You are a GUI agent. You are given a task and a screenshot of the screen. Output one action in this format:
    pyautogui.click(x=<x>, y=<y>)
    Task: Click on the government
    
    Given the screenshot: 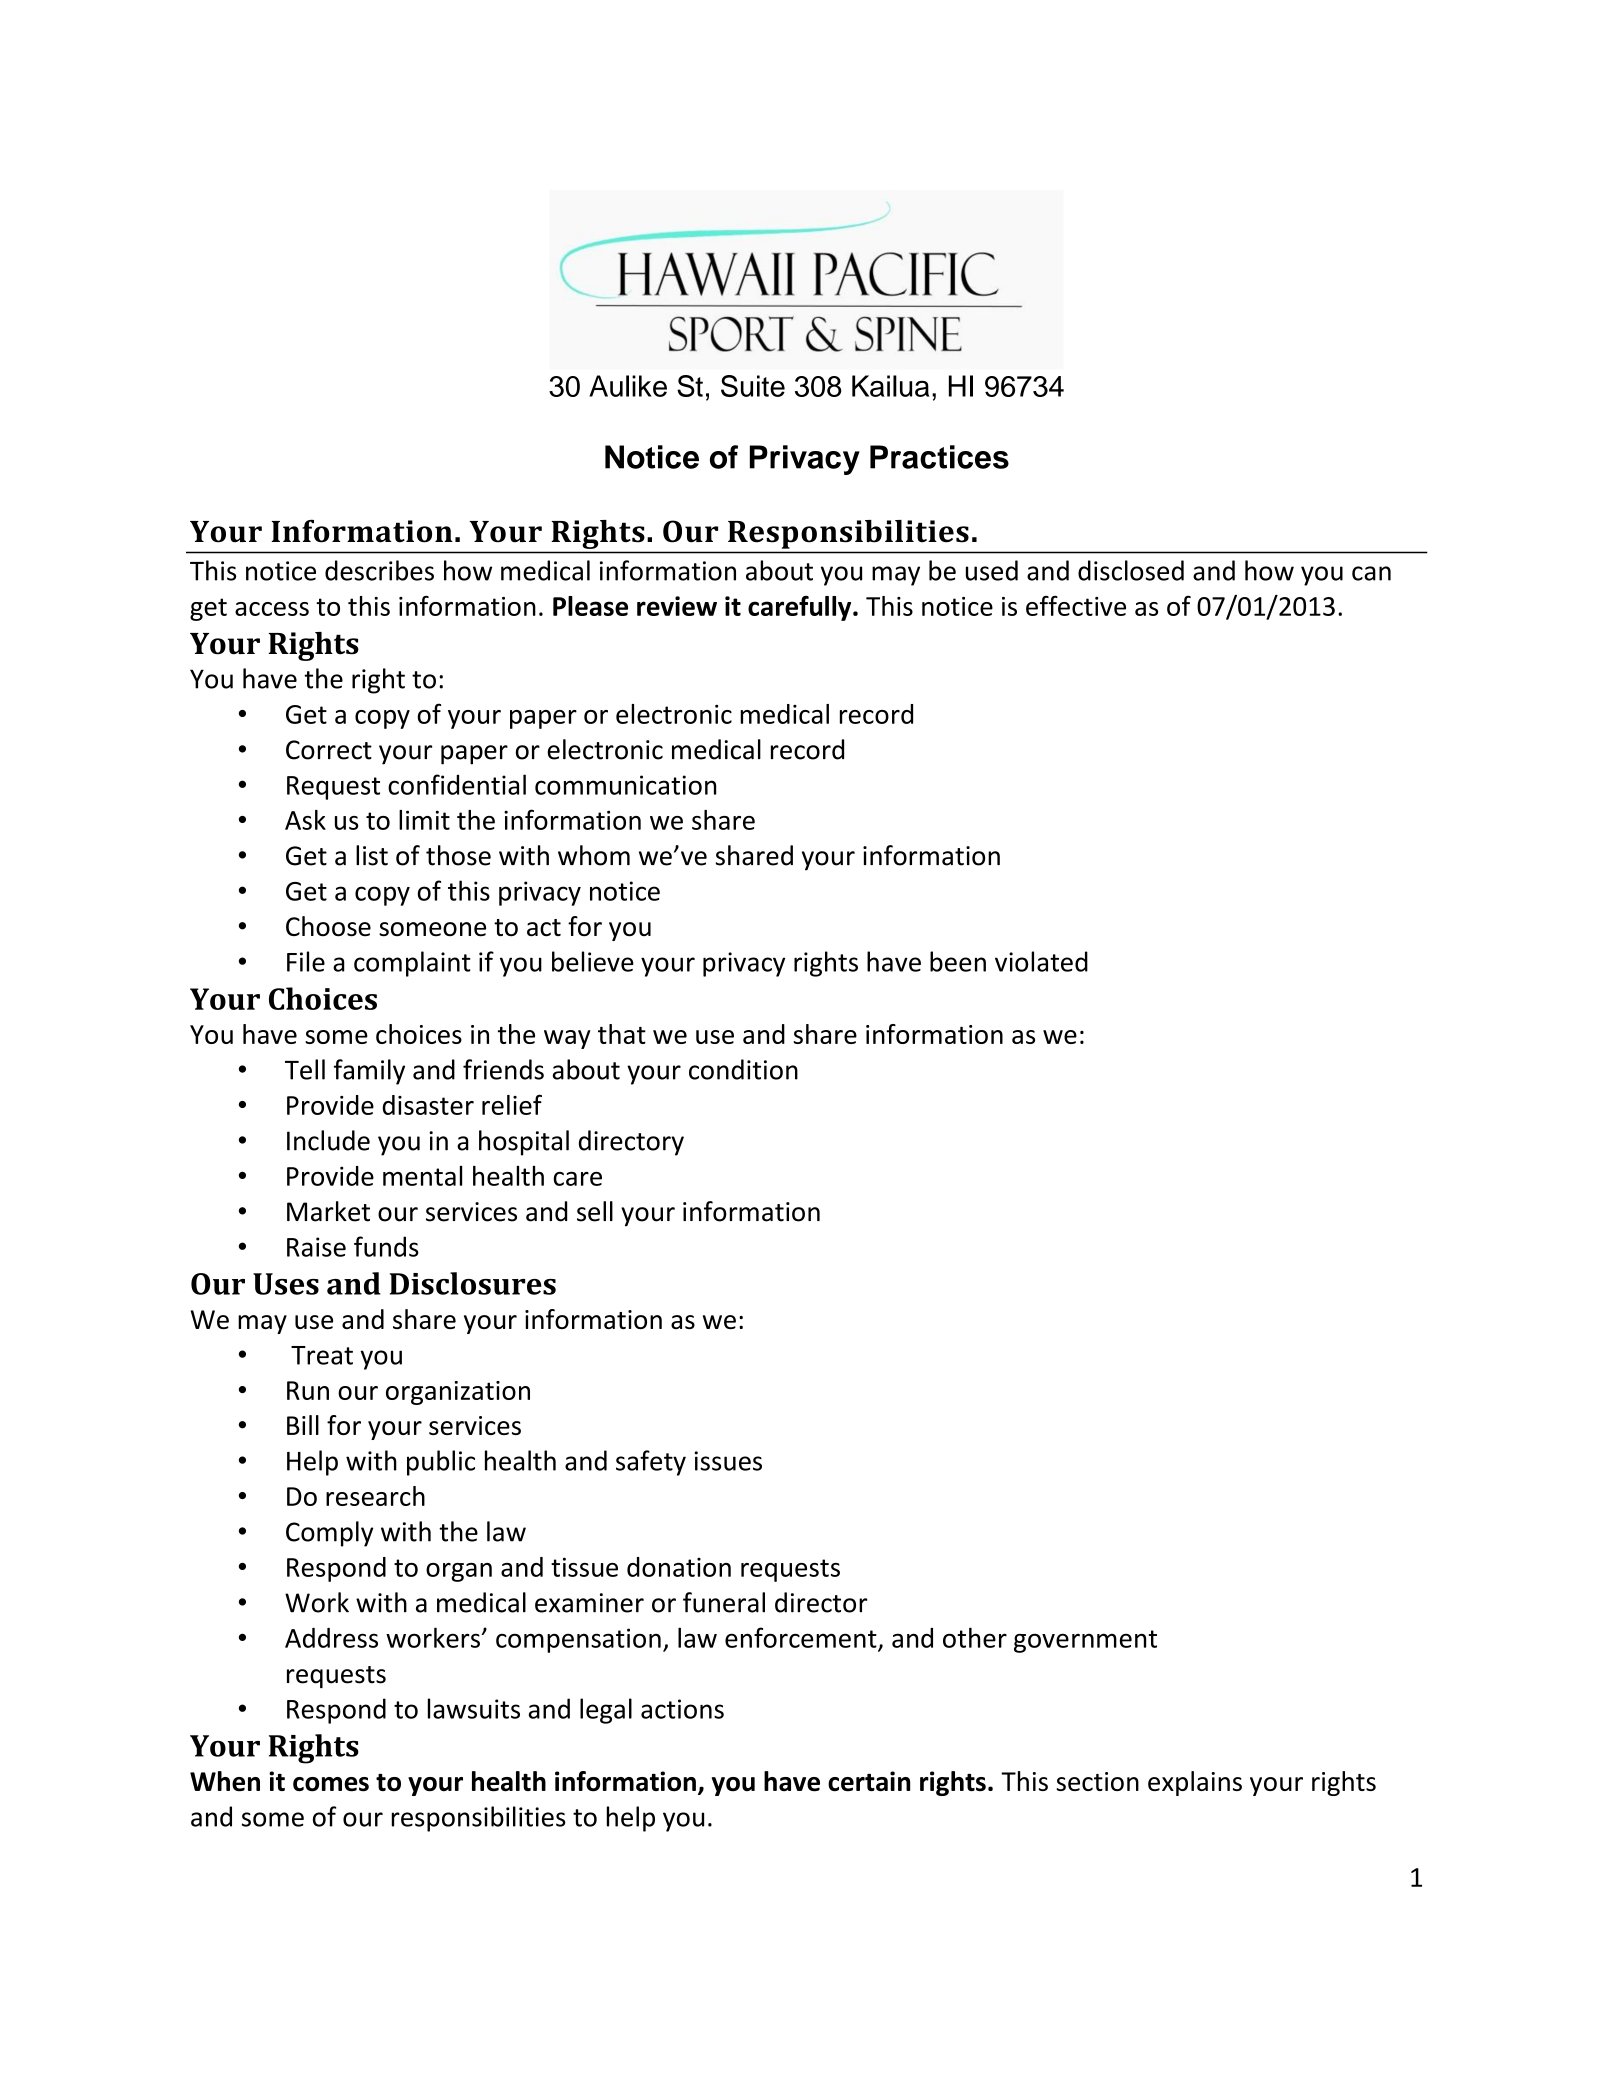 What is the action you would take?
    pyautogui.click(x=1085, y=1641)
